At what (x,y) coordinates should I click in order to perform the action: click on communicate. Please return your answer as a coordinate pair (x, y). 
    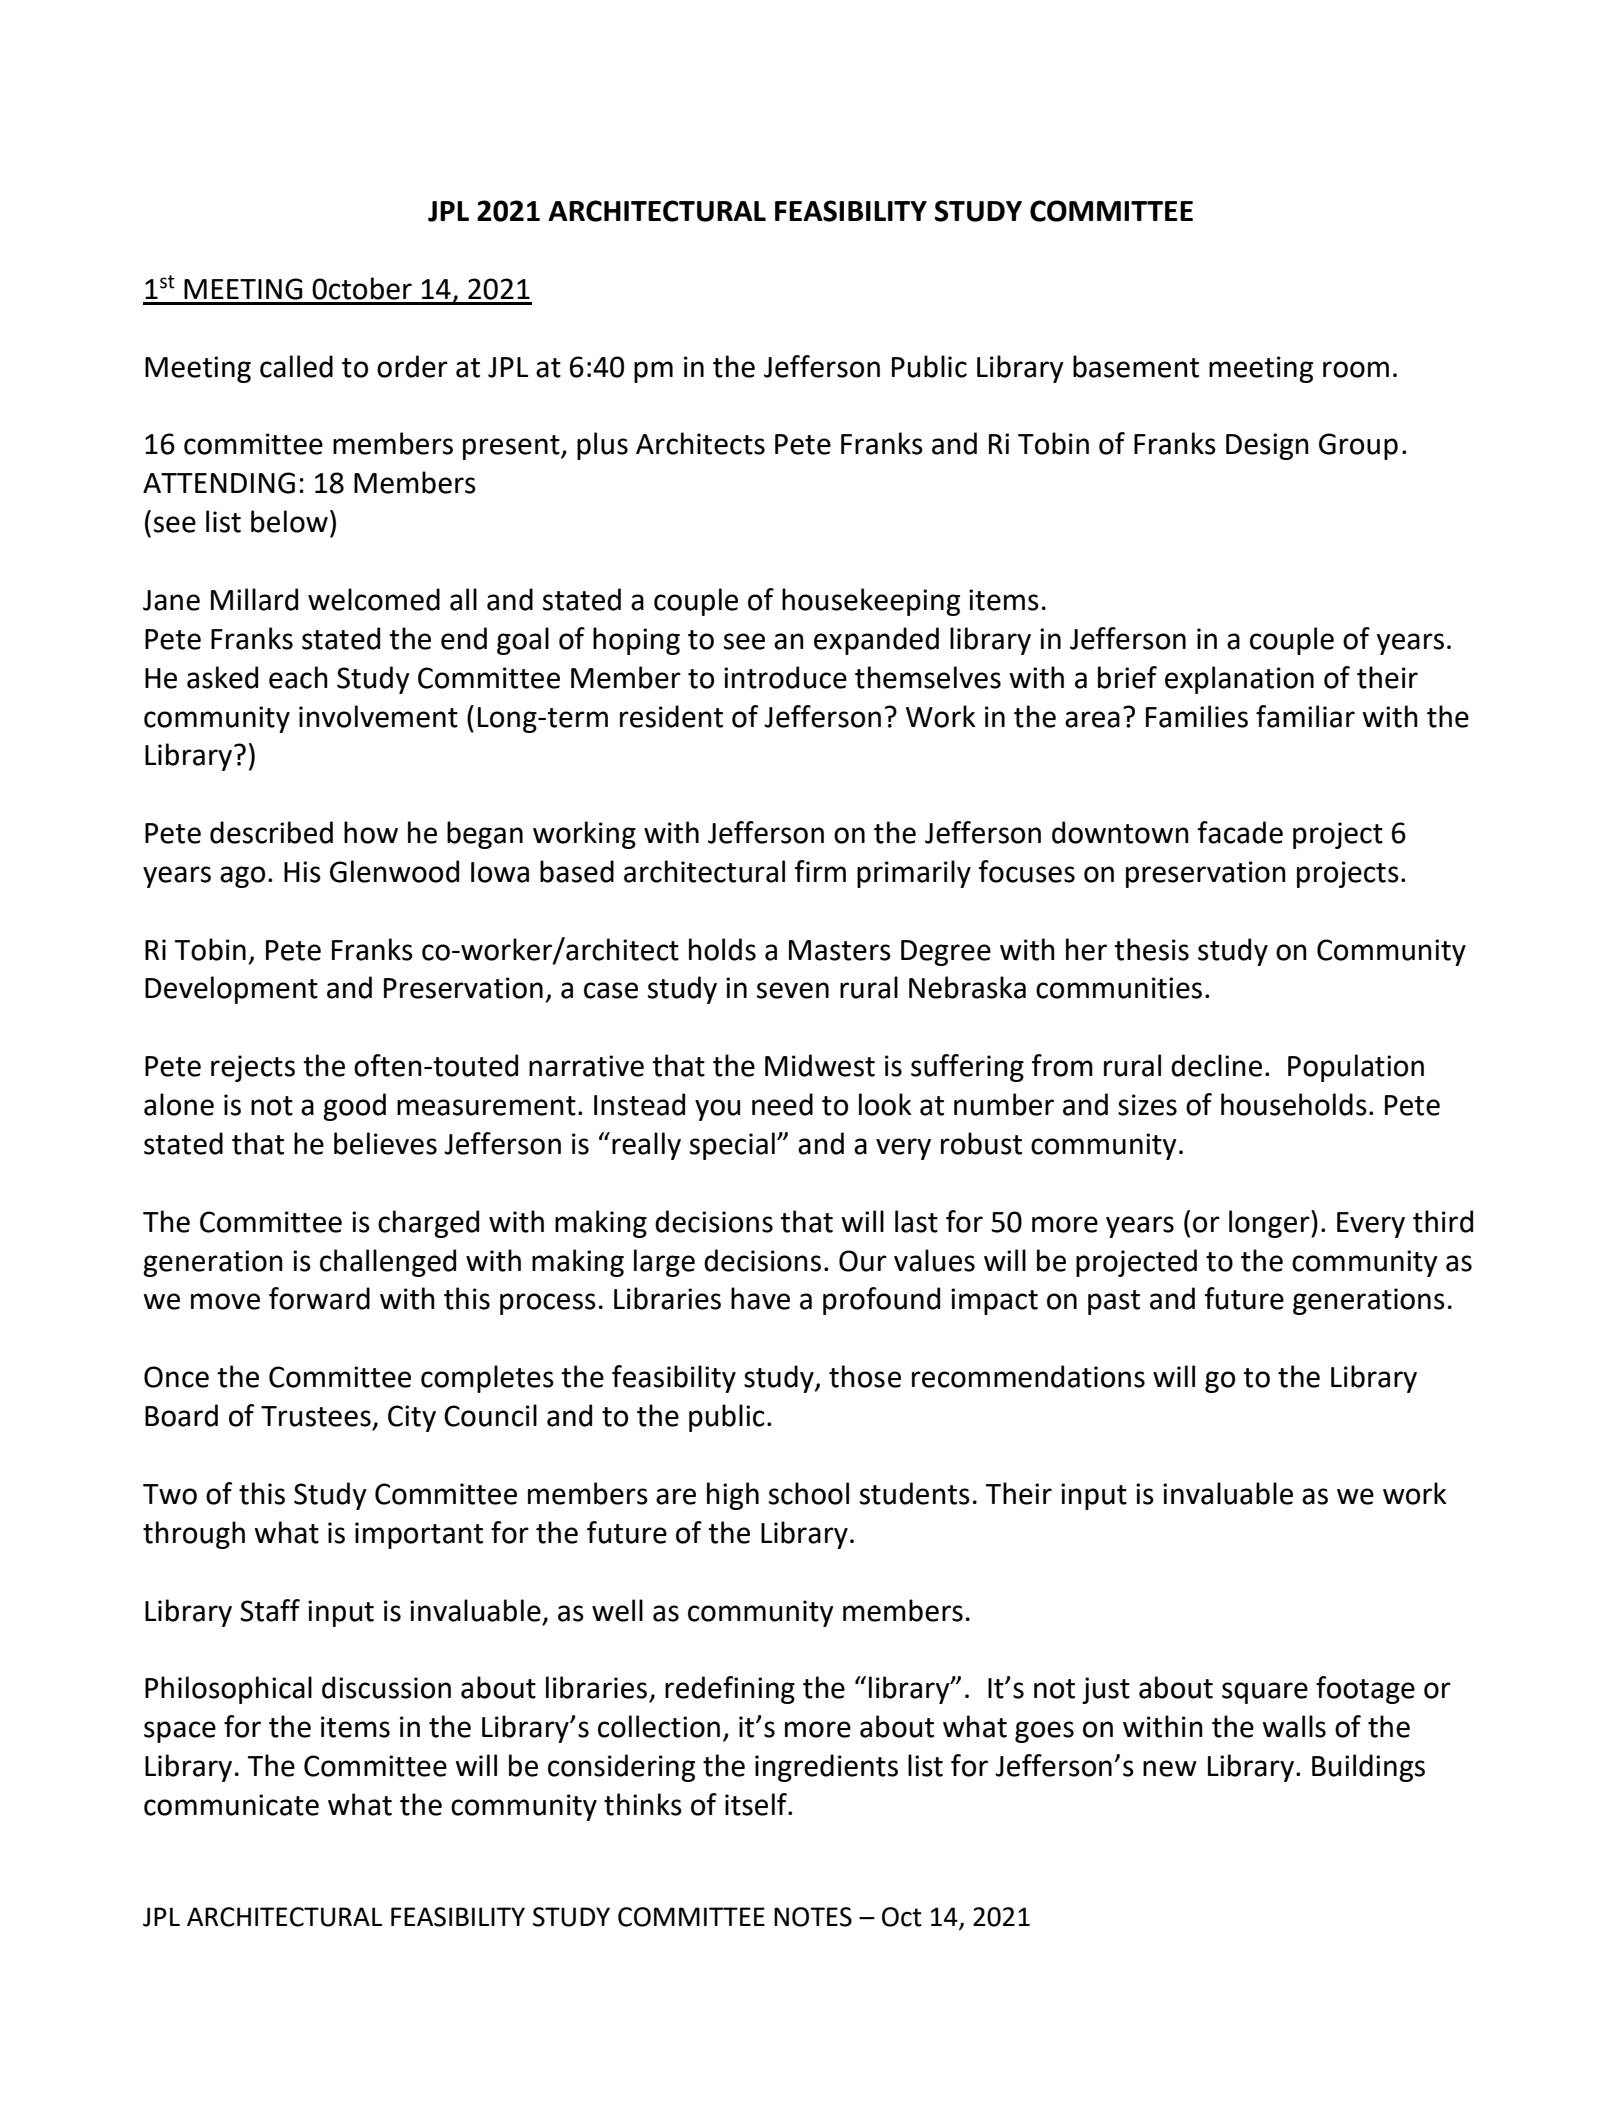
    Looking at the image, I should click on (231, 1805).
